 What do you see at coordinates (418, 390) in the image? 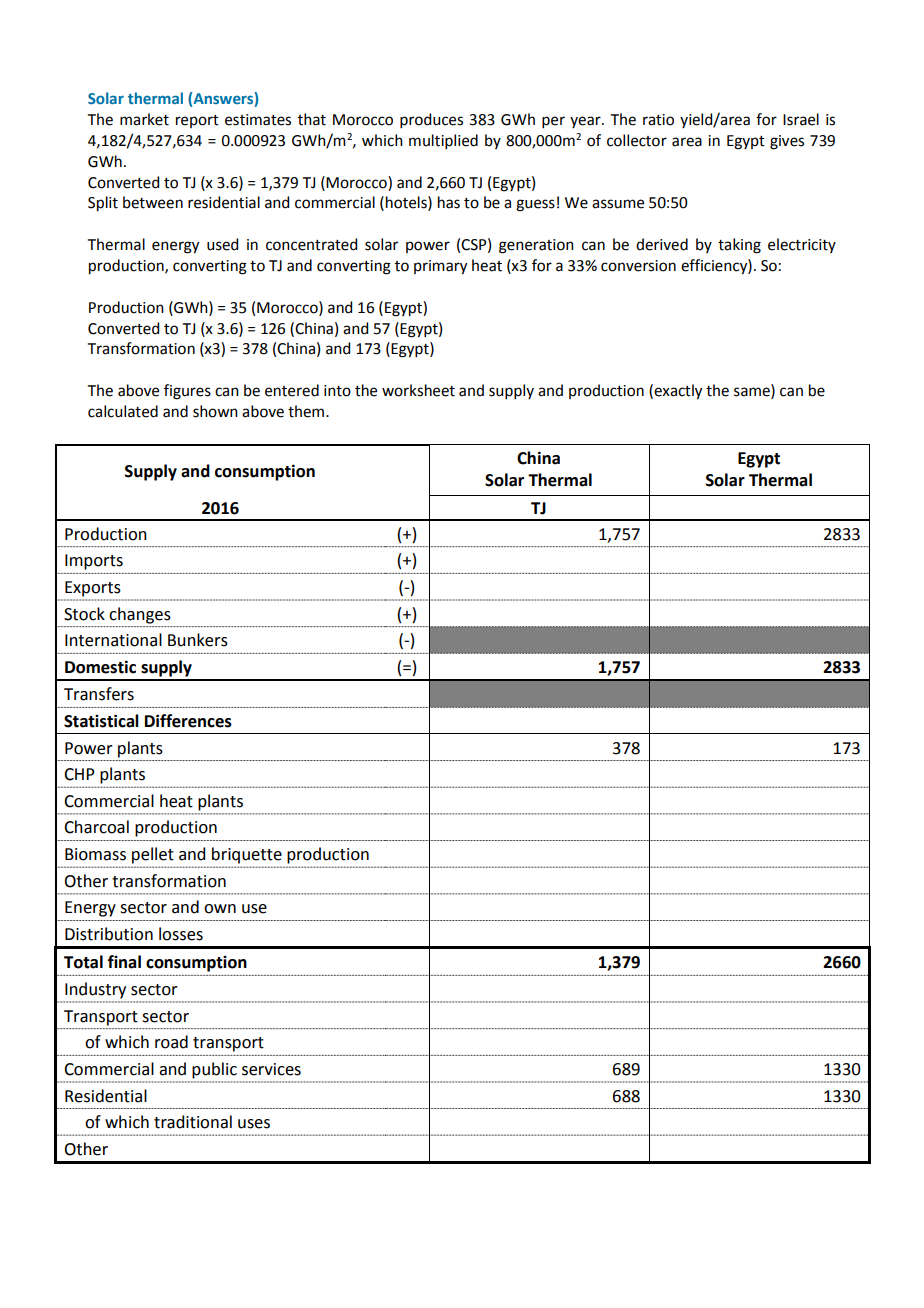
I see `worksheet` at bounding box center [418, 390].
